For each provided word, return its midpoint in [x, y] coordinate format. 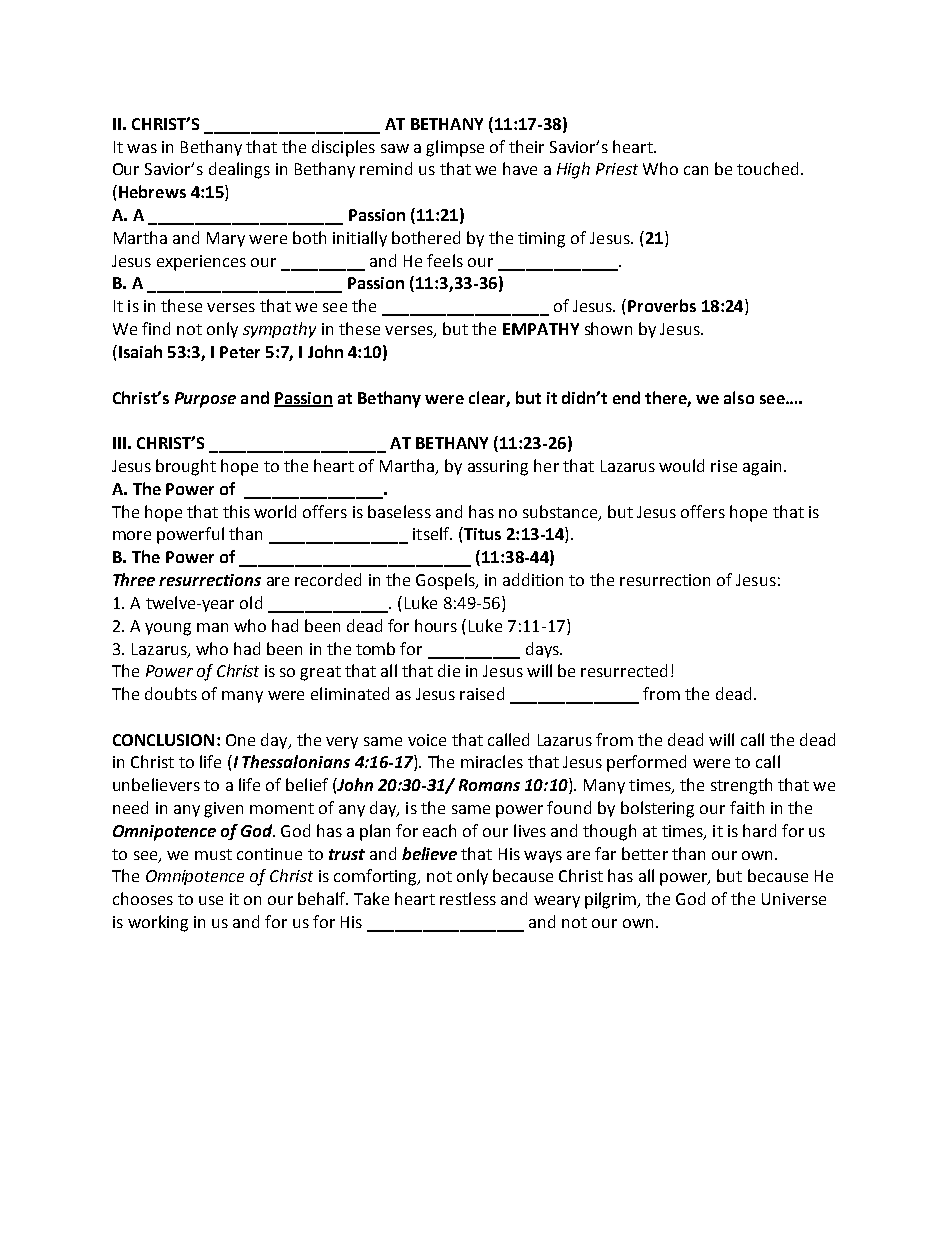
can [696, 170]
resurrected [624, 670]
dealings [239, 170]
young [168, 629]
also [739, 397]
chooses [143, 898]
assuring [498, 468]
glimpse [455, 148]
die [449, 670]
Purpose [205, 400]
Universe [794, 899]
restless [468, 898]
